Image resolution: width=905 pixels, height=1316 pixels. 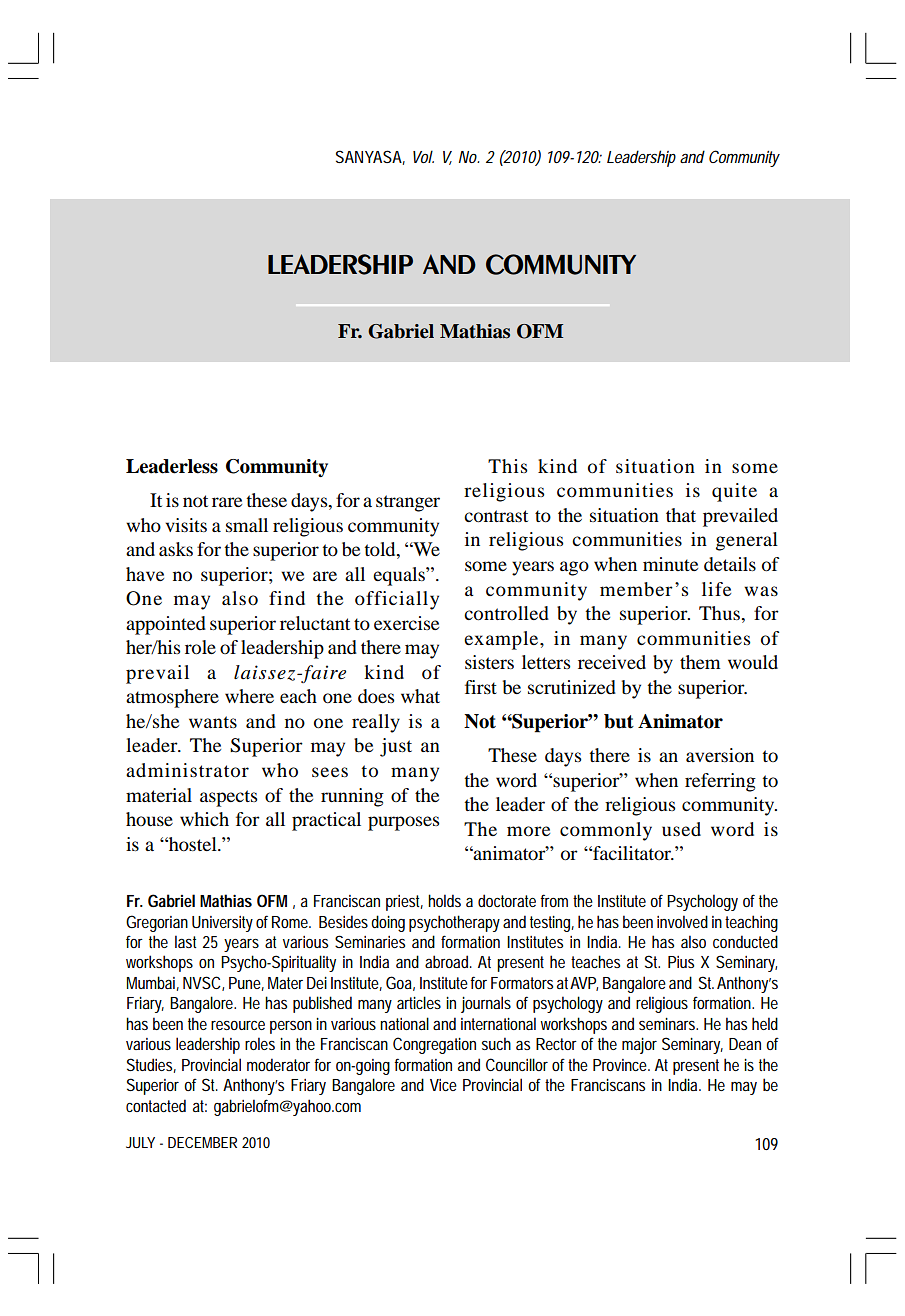 I want to click on Province, so click(x=620, y=1065).
